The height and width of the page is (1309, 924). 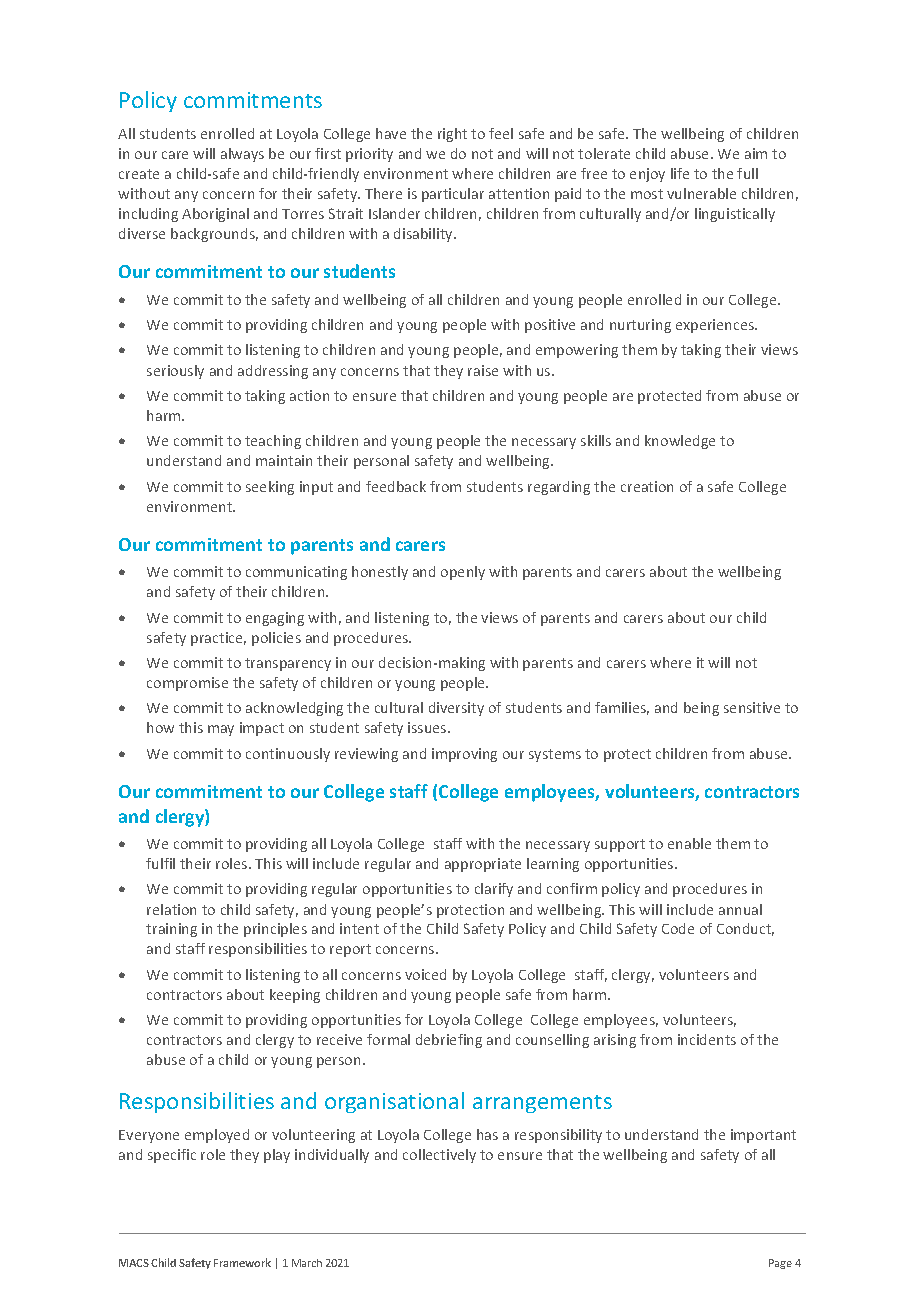 I want to click on collectively, so click(x=439, y=1156).
